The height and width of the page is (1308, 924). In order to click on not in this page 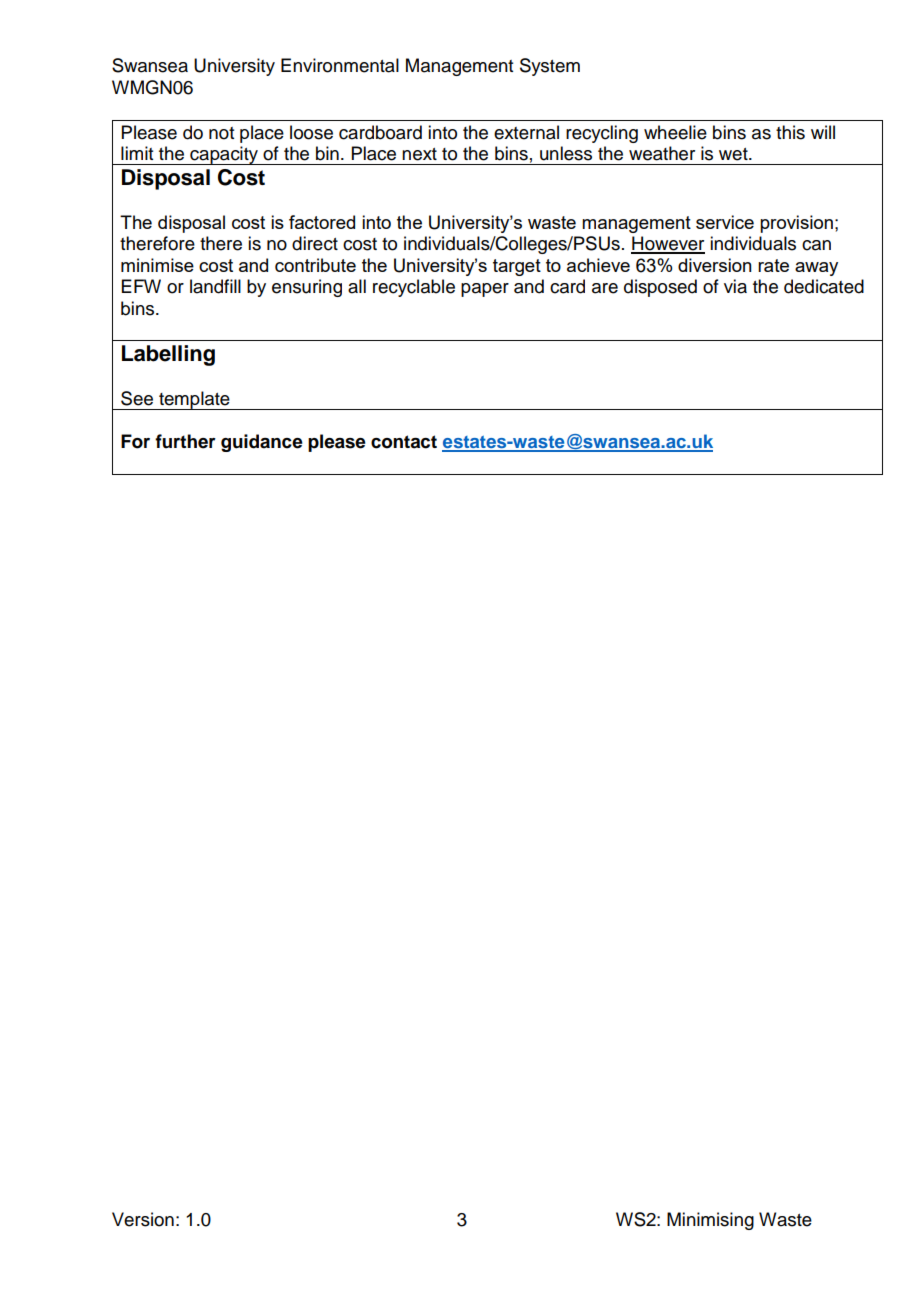, I will do `click(221, 133)`.
